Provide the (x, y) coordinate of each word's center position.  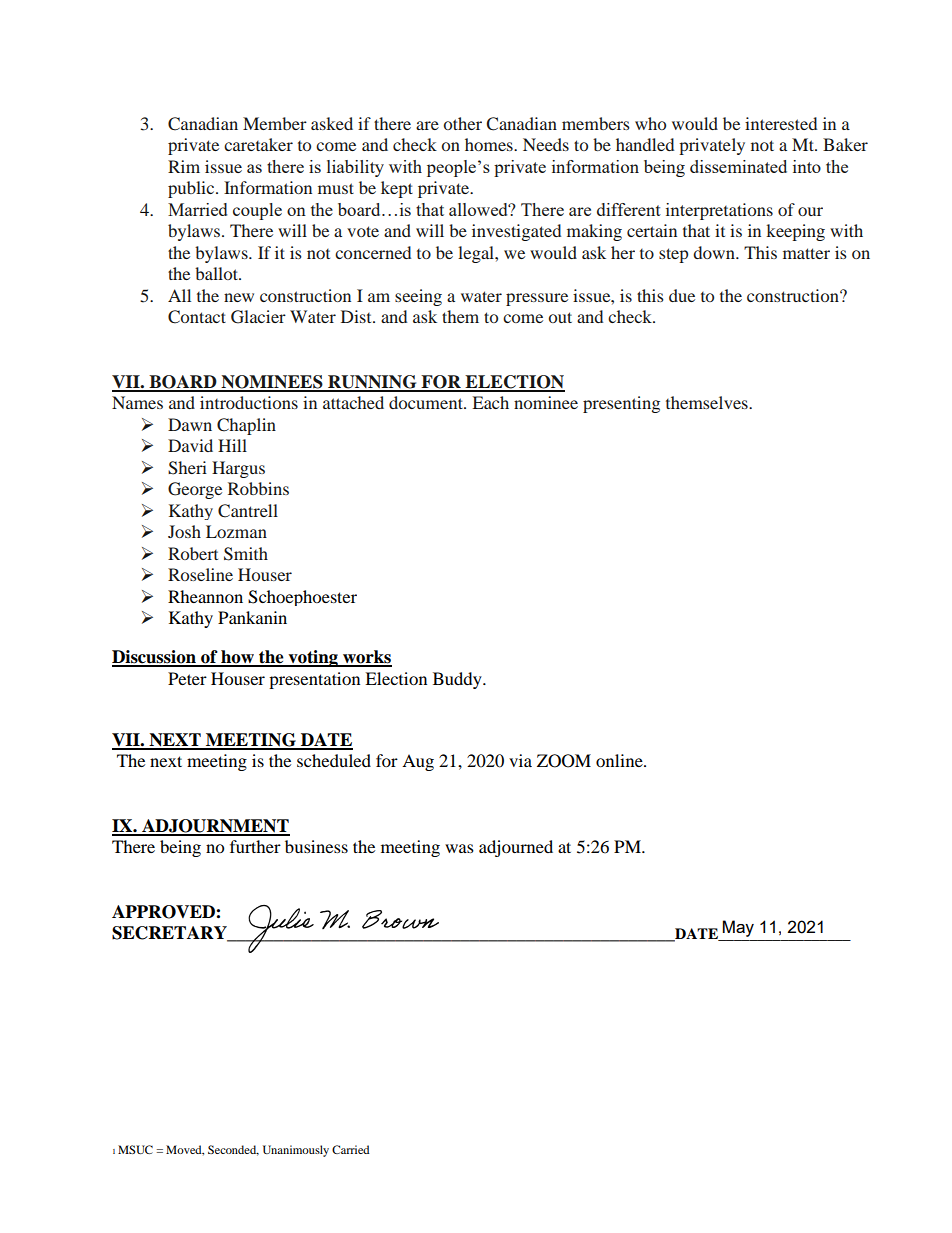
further (255, 846)
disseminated (738, 166)
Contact (197, 317)
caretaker (258, 144)
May (738, 928)
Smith (246, 554)
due (682, 295)
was (459, 848)
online (620, 760)
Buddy (458, 680)
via (520, 760)
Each (490, 402)
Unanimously (296, 1151)
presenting (621, 404)
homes (490, 144)
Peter (187, 678)
